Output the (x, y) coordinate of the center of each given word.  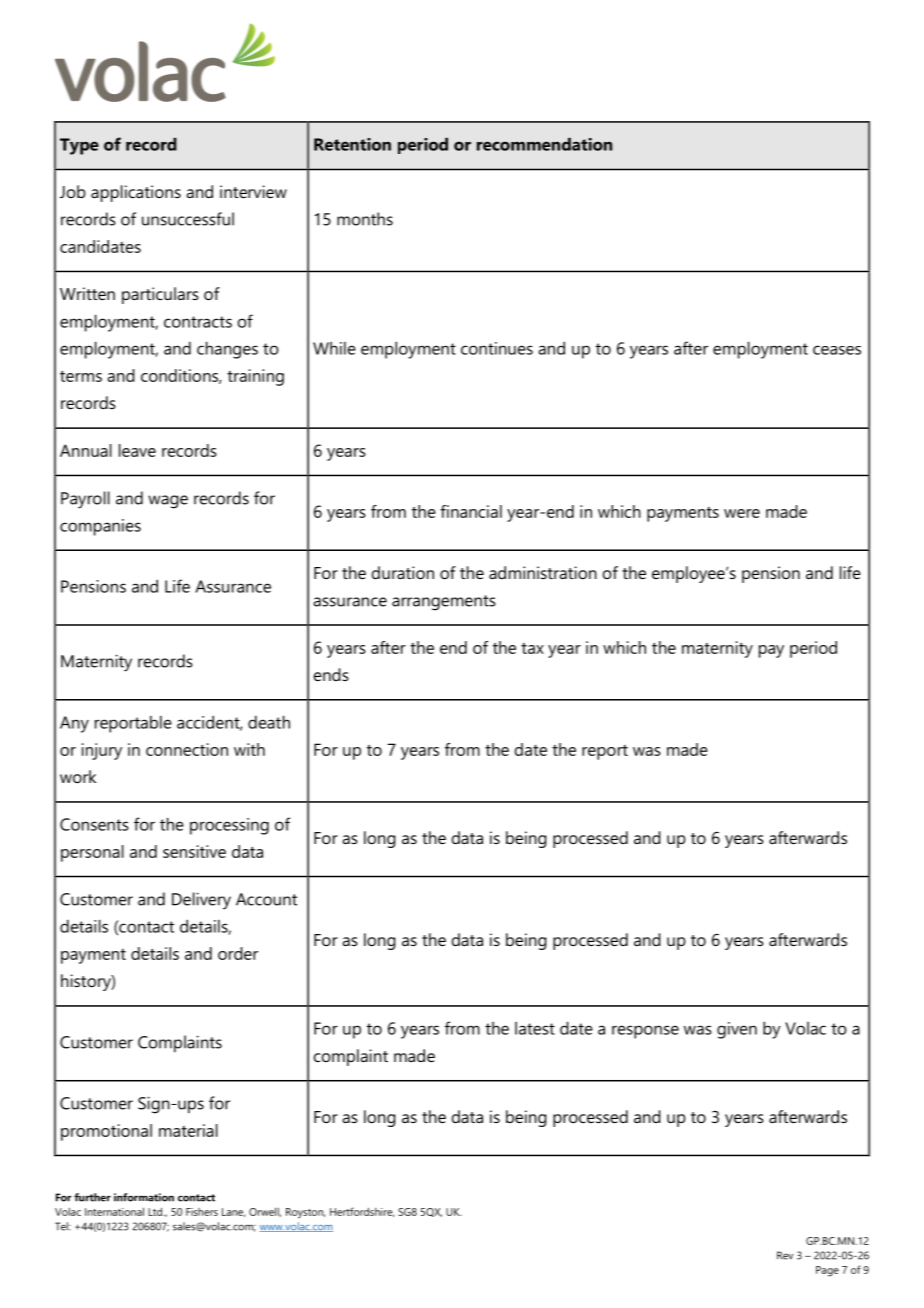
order (238, 953)
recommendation (544, 144)
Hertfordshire (362, 1212)
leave (137, 450)
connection (187, 749)
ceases (837, 350)
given (737, 1030)
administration (543, 572)
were (742, 513)
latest (535, 1028)
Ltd (156, 1211)
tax (532, 648)
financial (471, 511)
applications (136, 193)
